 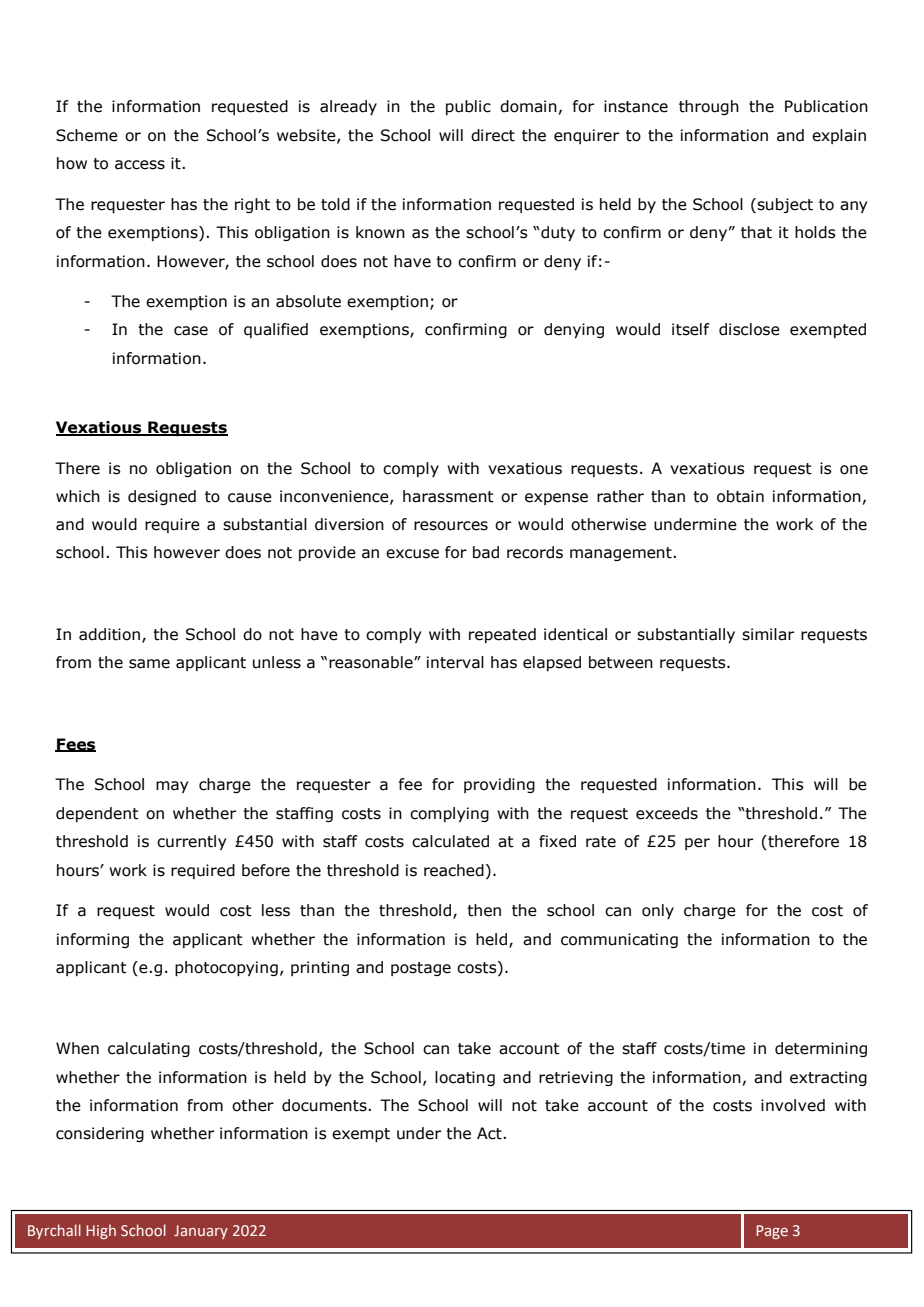 What do you see at coordinates (465, 1078) in the screenshot?
I see `locating` at bounding box center [465, 1078].
